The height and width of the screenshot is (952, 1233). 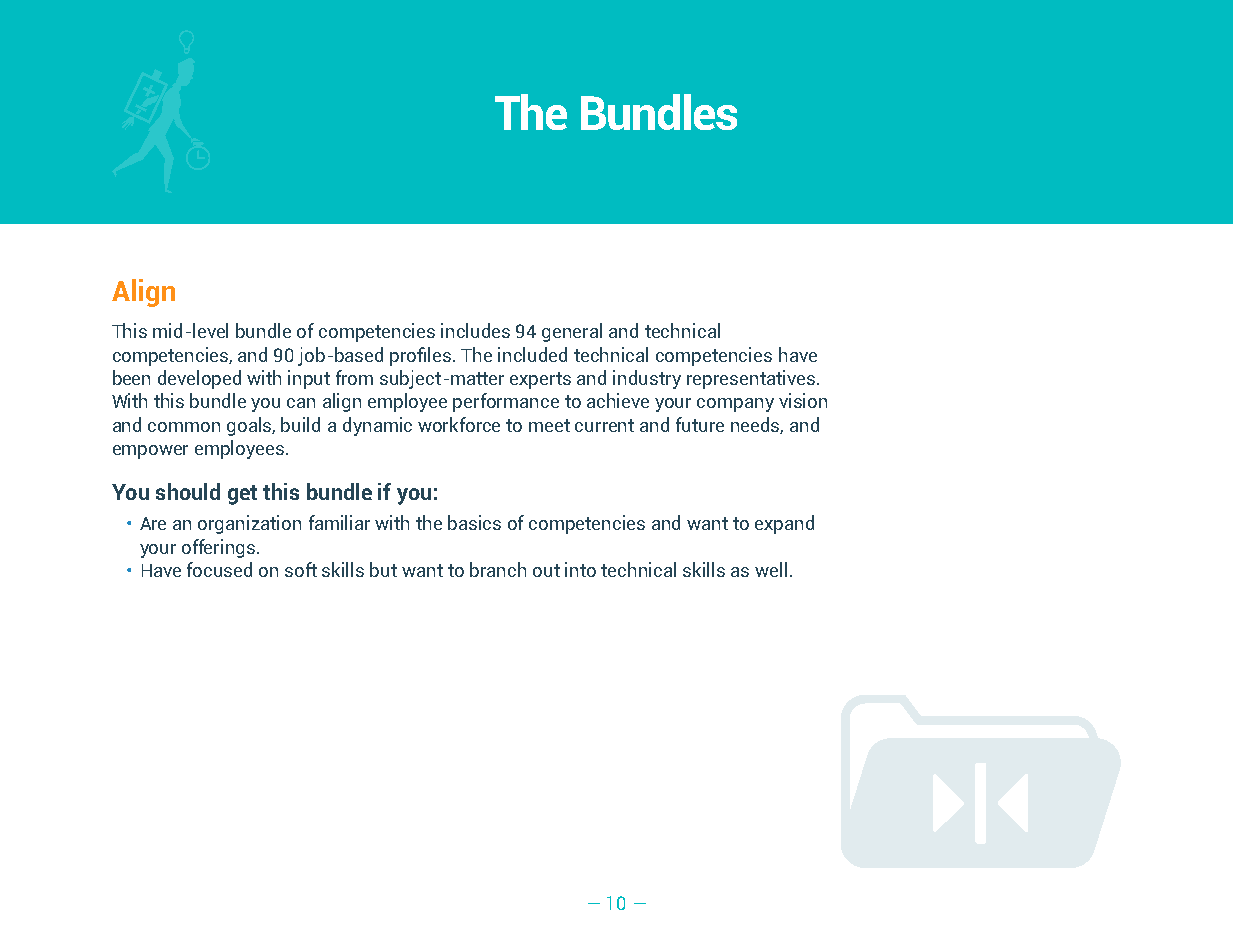 What do you see at coordinates (219, 569) in the screenshot?
I see `focused` at bounding box center [219, 569].
